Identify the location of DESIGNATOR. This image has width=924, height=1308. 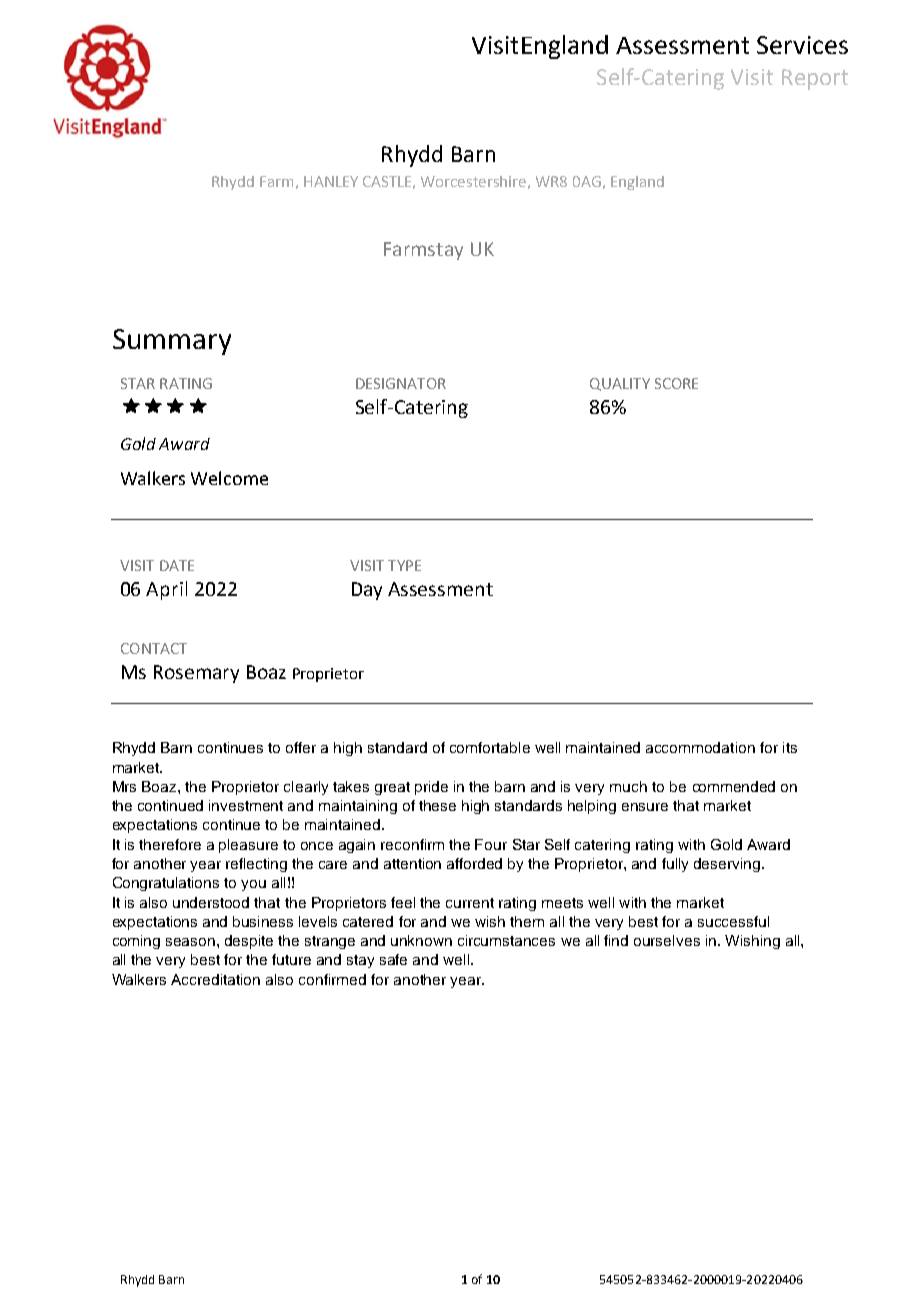
(401, 383).
